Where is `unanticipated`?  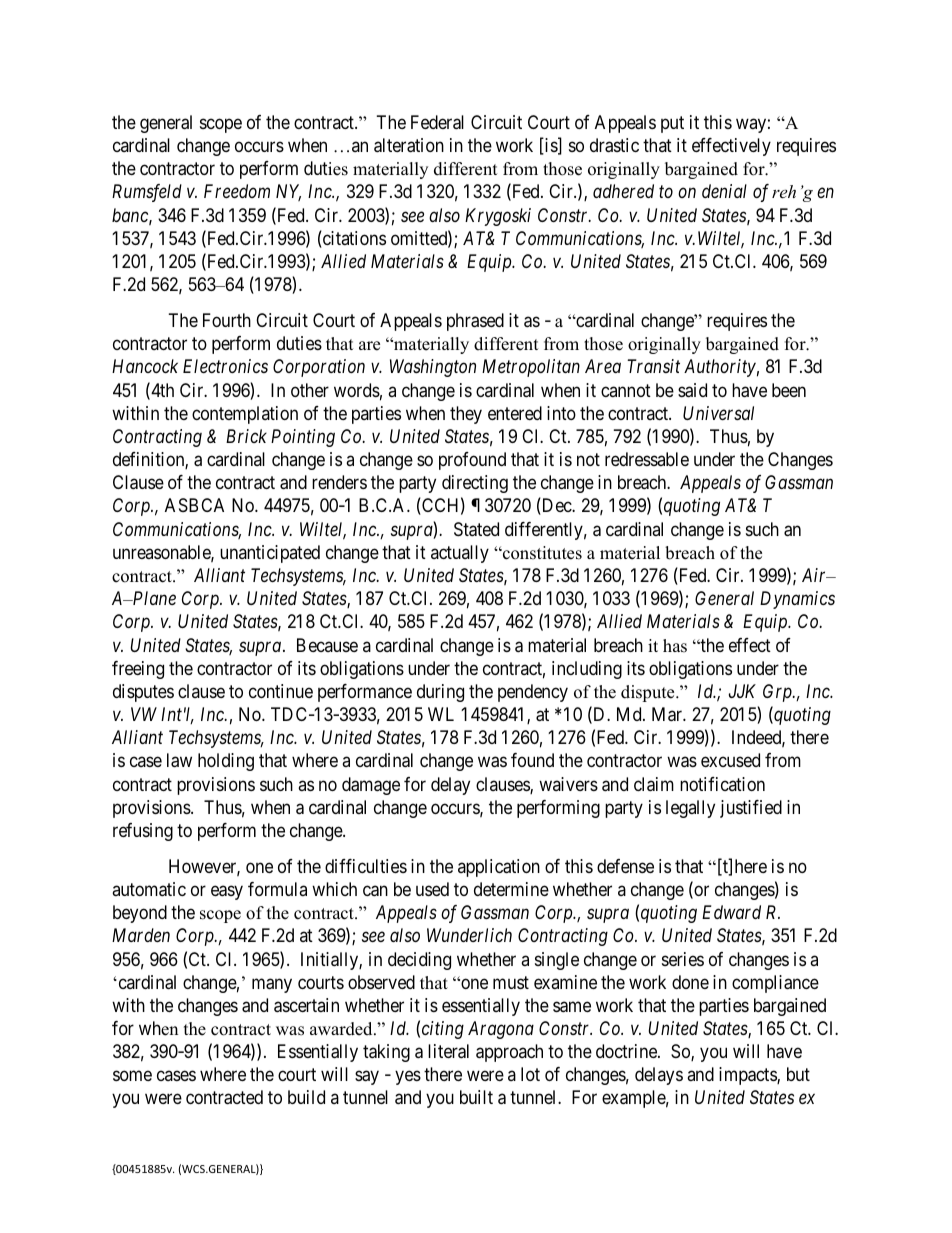
unanticipated is located at coordinates (270, 554).
